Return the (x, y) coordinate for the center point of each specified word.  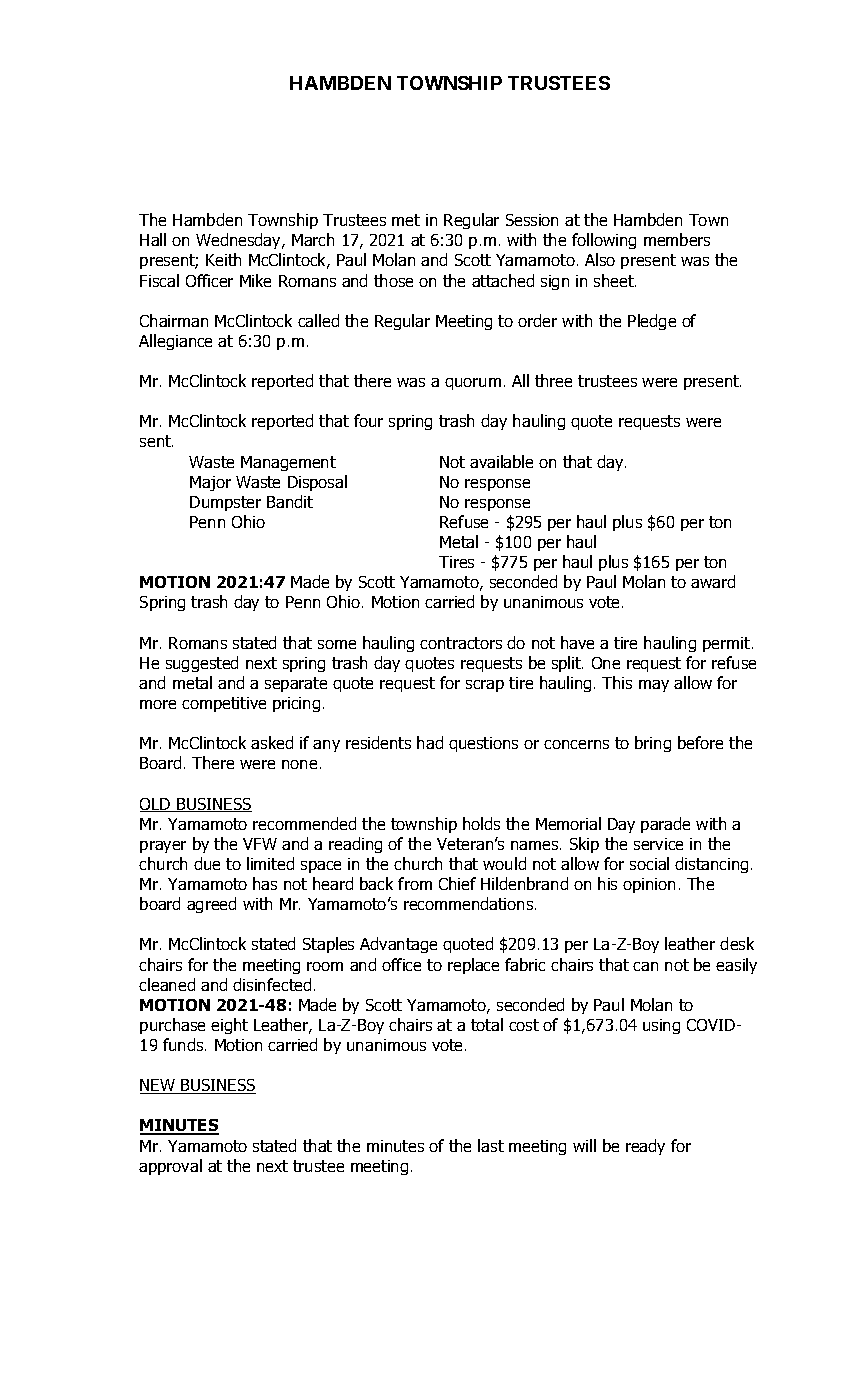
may (654, 686)
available (501, 461)
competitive (224, 704)
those (393, 280)
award (713, 581)
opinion (649, 885)
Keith (223, 259)
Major (210, 483)
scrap (485, 686)
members (677, 239)
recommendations (470, 903)
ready (645, 1147)
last (491, 1145)
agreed (211, 905)
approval (170, 1167)
